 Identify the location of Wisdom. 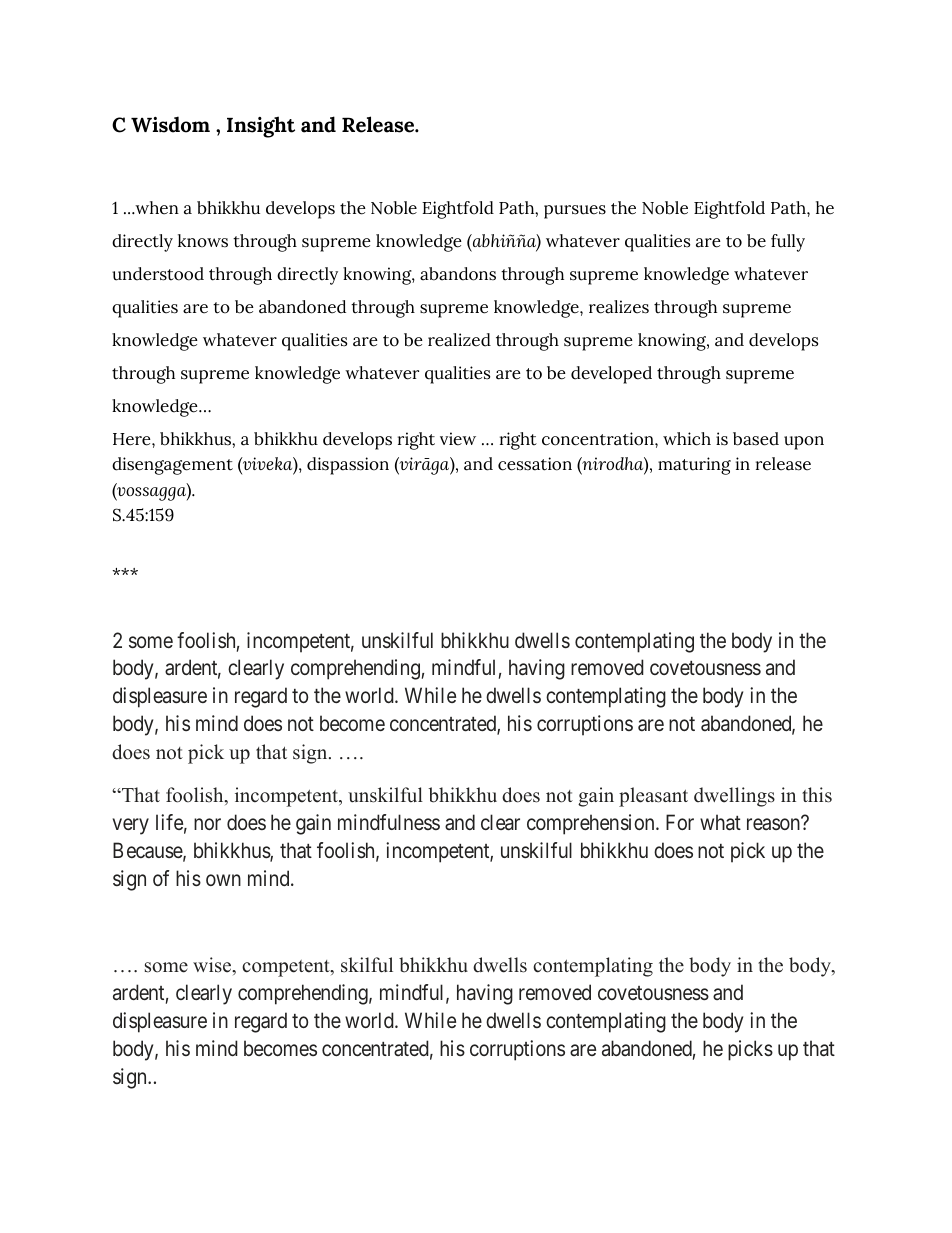
(170, 124).
